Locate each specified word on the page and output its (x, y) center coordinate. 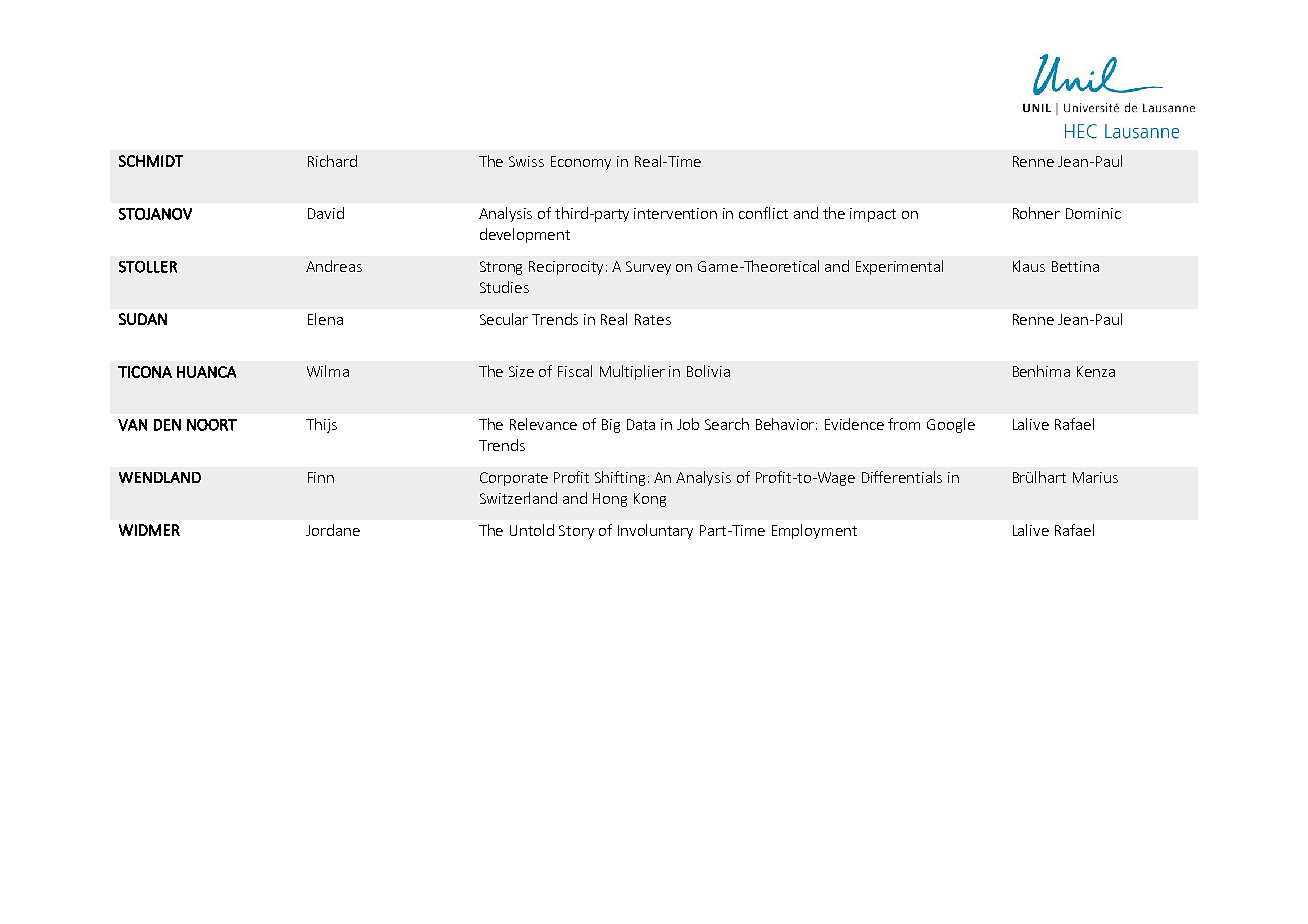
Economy (581, 163)
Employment (814, 531)
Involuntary (655, 531)
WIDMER (149, 530)
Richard (332, 161)
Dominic (1093, 213)
